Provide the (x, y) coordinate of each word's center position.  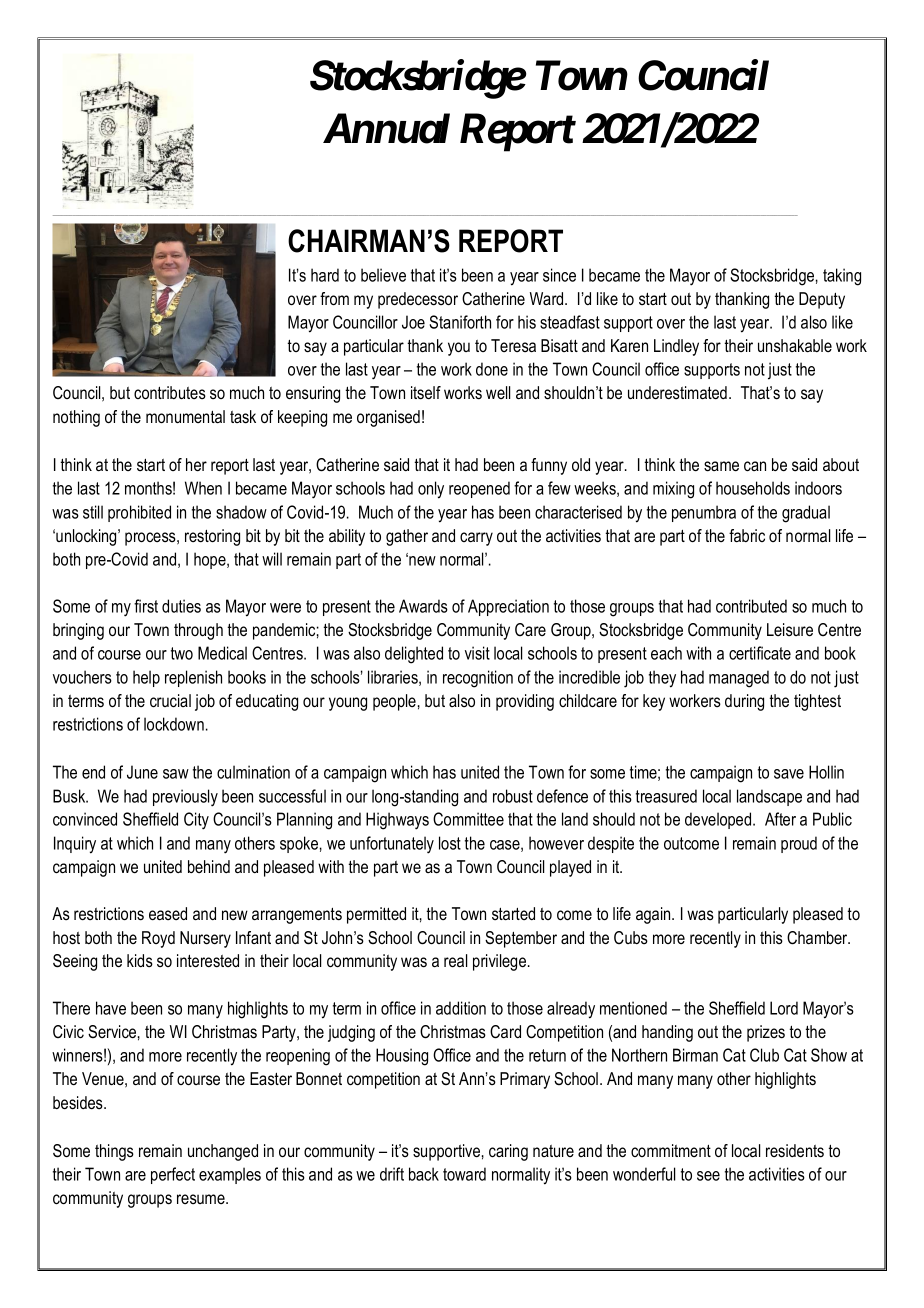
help (146, 678)
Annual (386, 128)
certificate (760, 653)
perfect (173, 1175)
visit (477, 653)
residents (795, 1151)
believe (383, 275)
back (424, 1174)
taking (842, 277)
